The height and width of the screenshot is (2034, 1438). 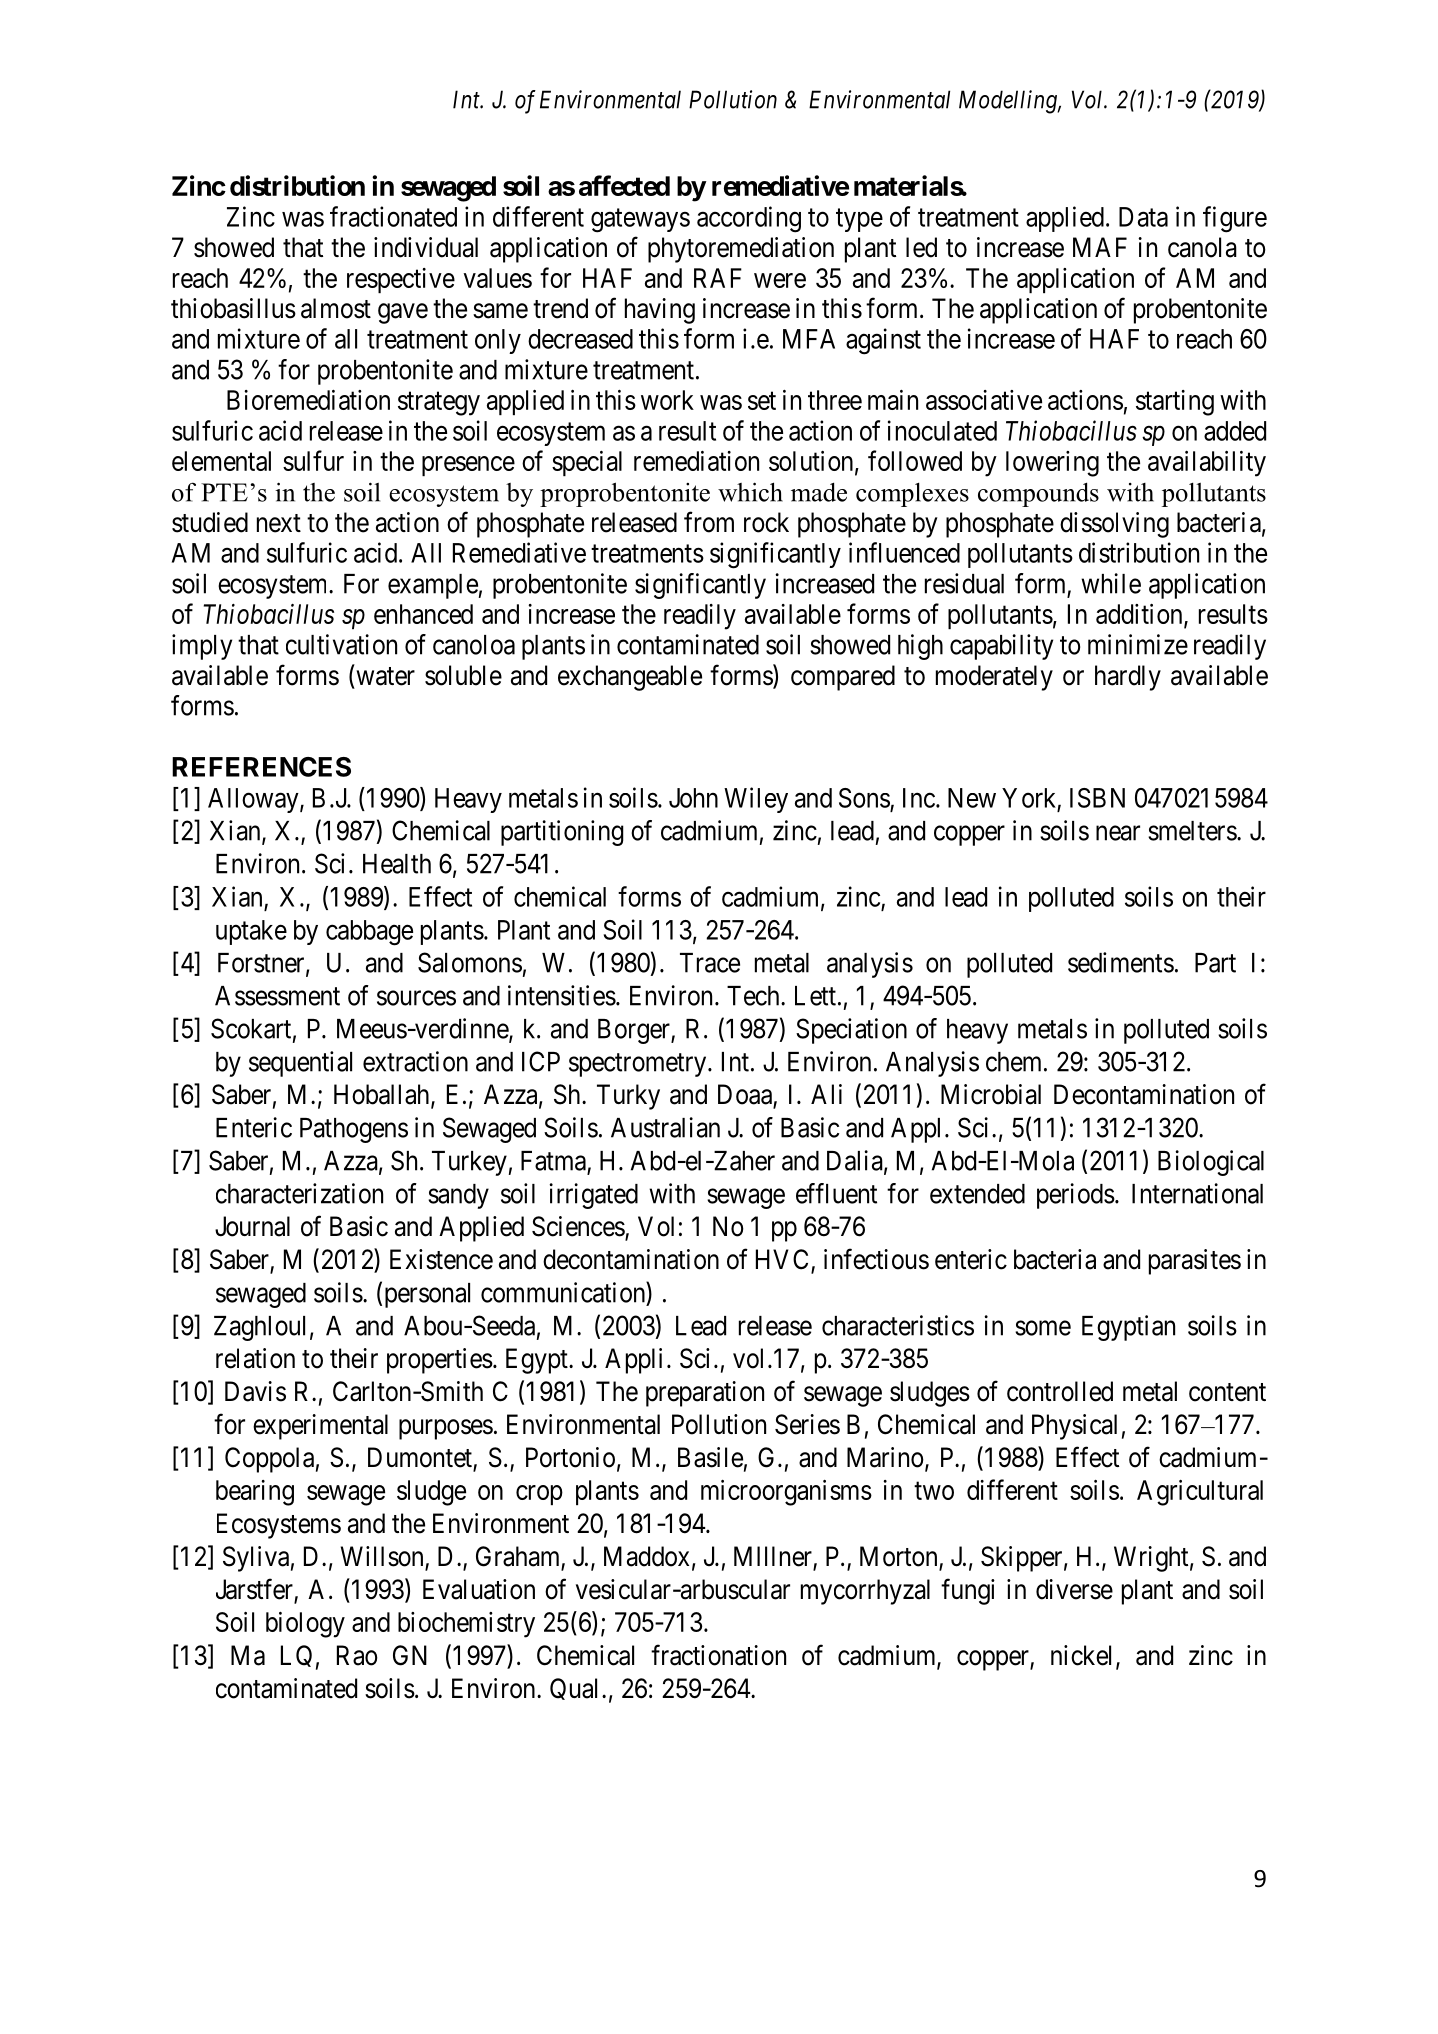 What do you see at coordinates (646, 1556) in the screenshot?
I see `Maddox` at bounding box center [646, 1556].
